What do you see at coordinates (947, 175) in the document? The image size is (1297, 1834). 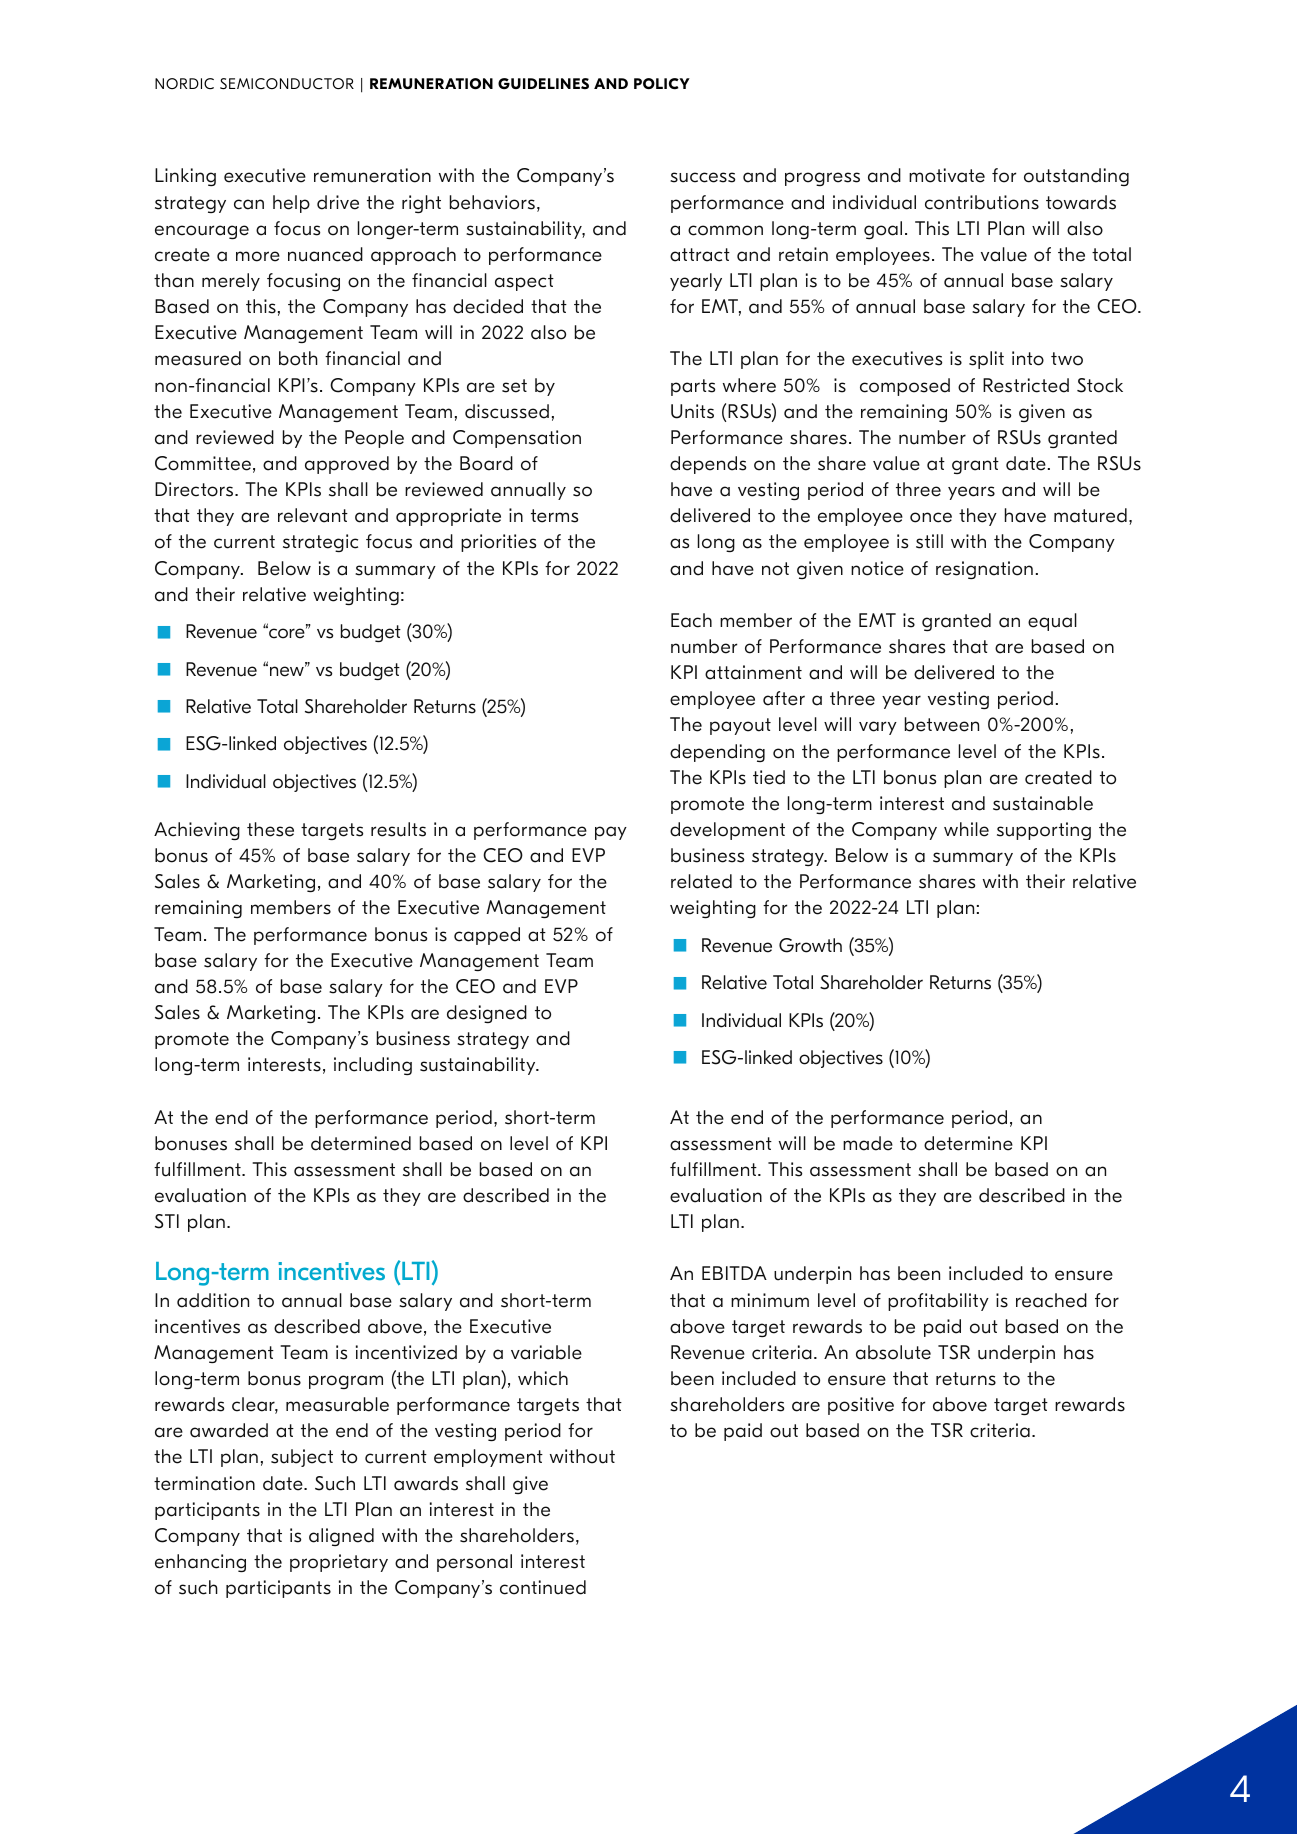 I see `motivate` at bounding box center [947, 175].
